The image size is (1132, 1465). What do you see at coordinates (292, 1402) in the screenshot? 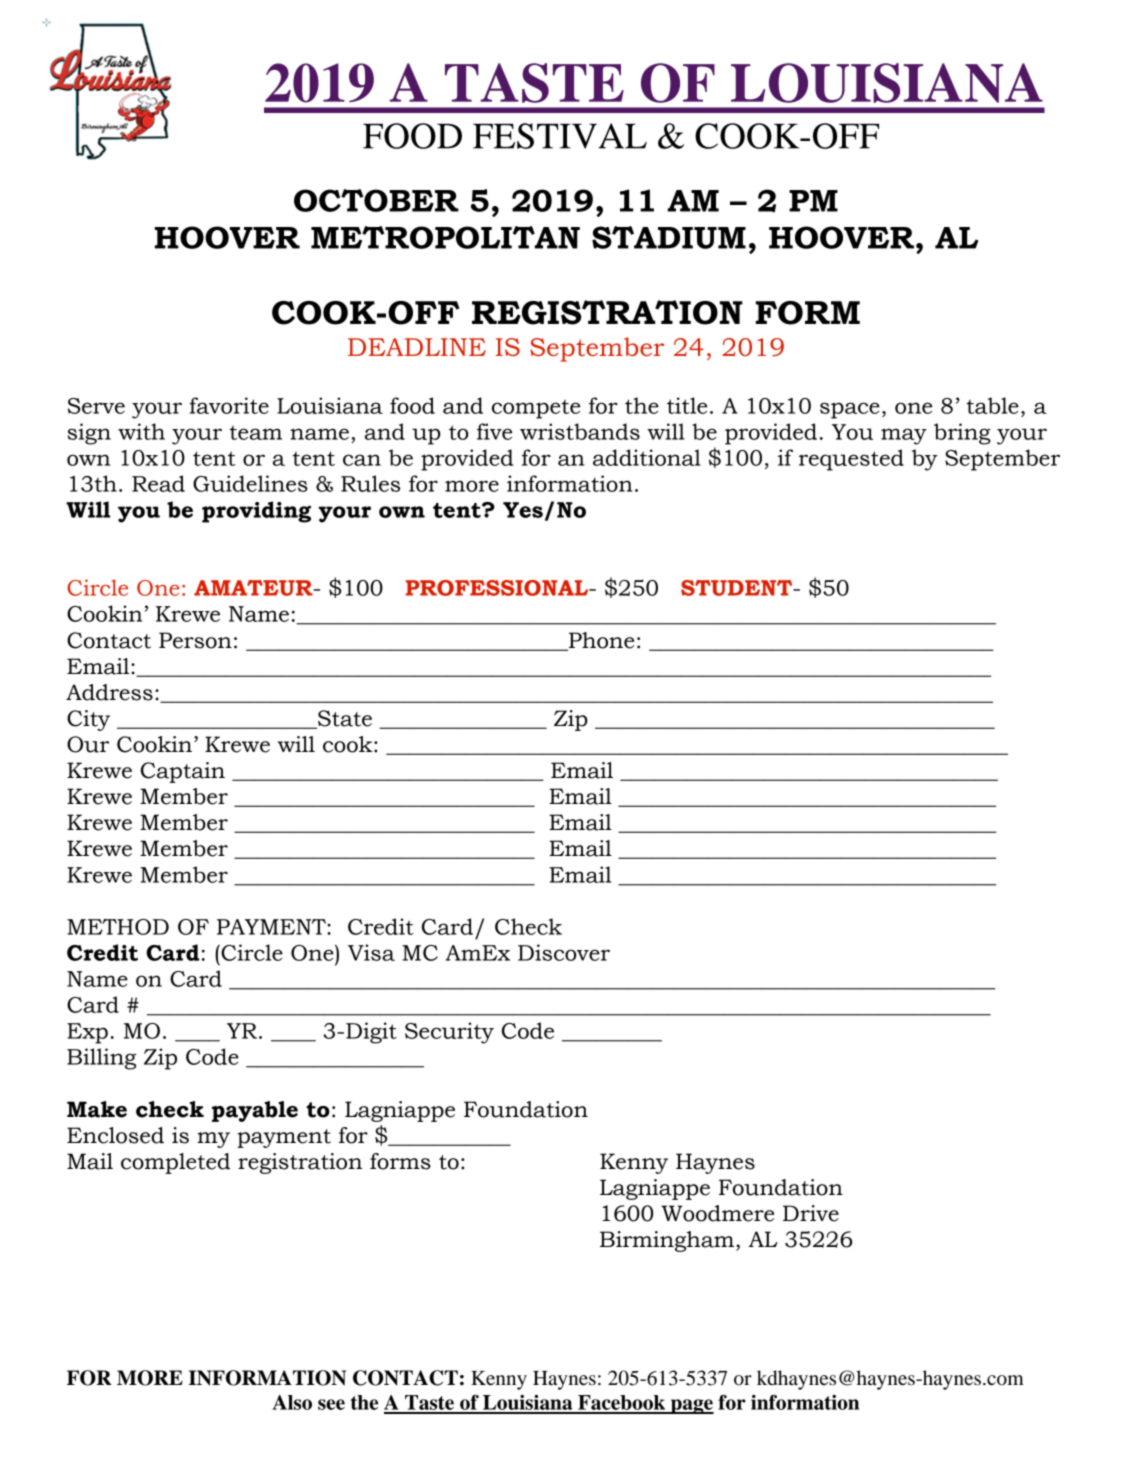
I see `Also` at bounding box center [292, 1402].
